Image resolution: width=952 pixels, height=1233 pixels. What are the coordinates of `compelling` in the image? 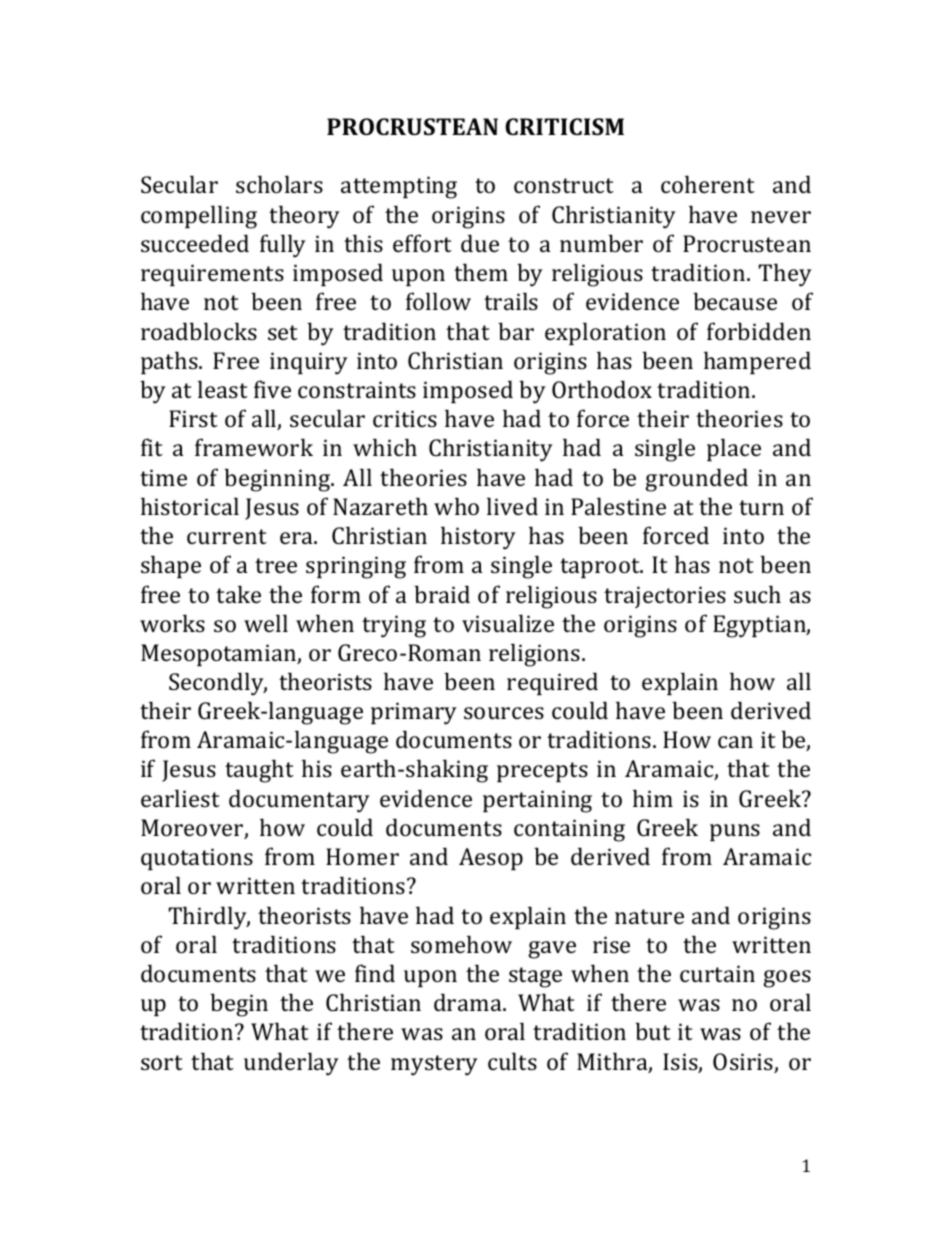 It's located at (199, 217).
